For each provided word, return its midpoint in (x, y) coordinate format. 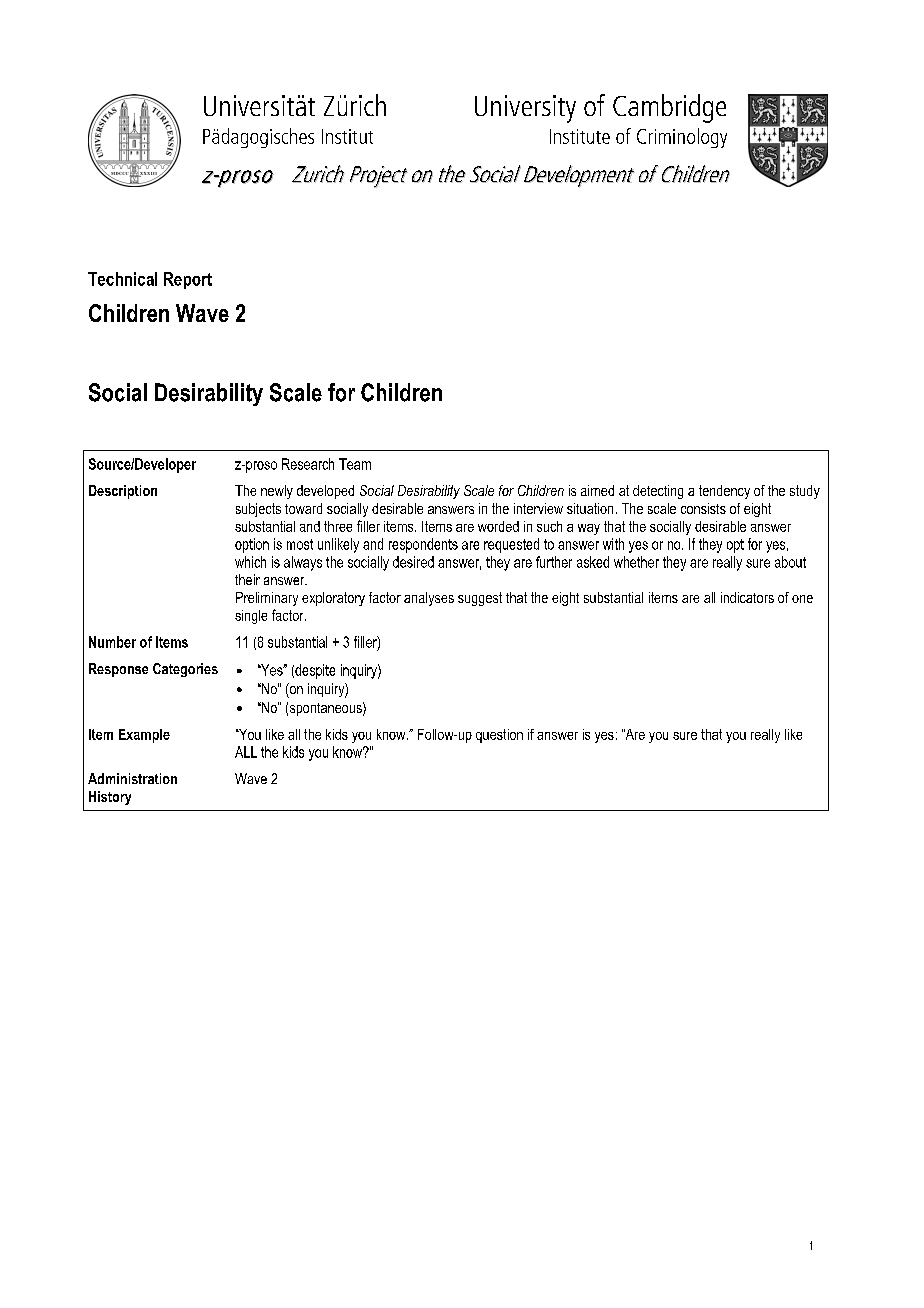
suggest (480, 599)
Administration (132, 778)
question (499, 736)
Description (123, 492)
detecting (658, 492)
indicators (747, 597)
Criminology (682, 138)
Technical (122, 279)
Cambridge (669, 108)
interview (538, 508)
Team (355, 464)
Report (188, 280)
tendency (724, 492)
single (251, 617)
